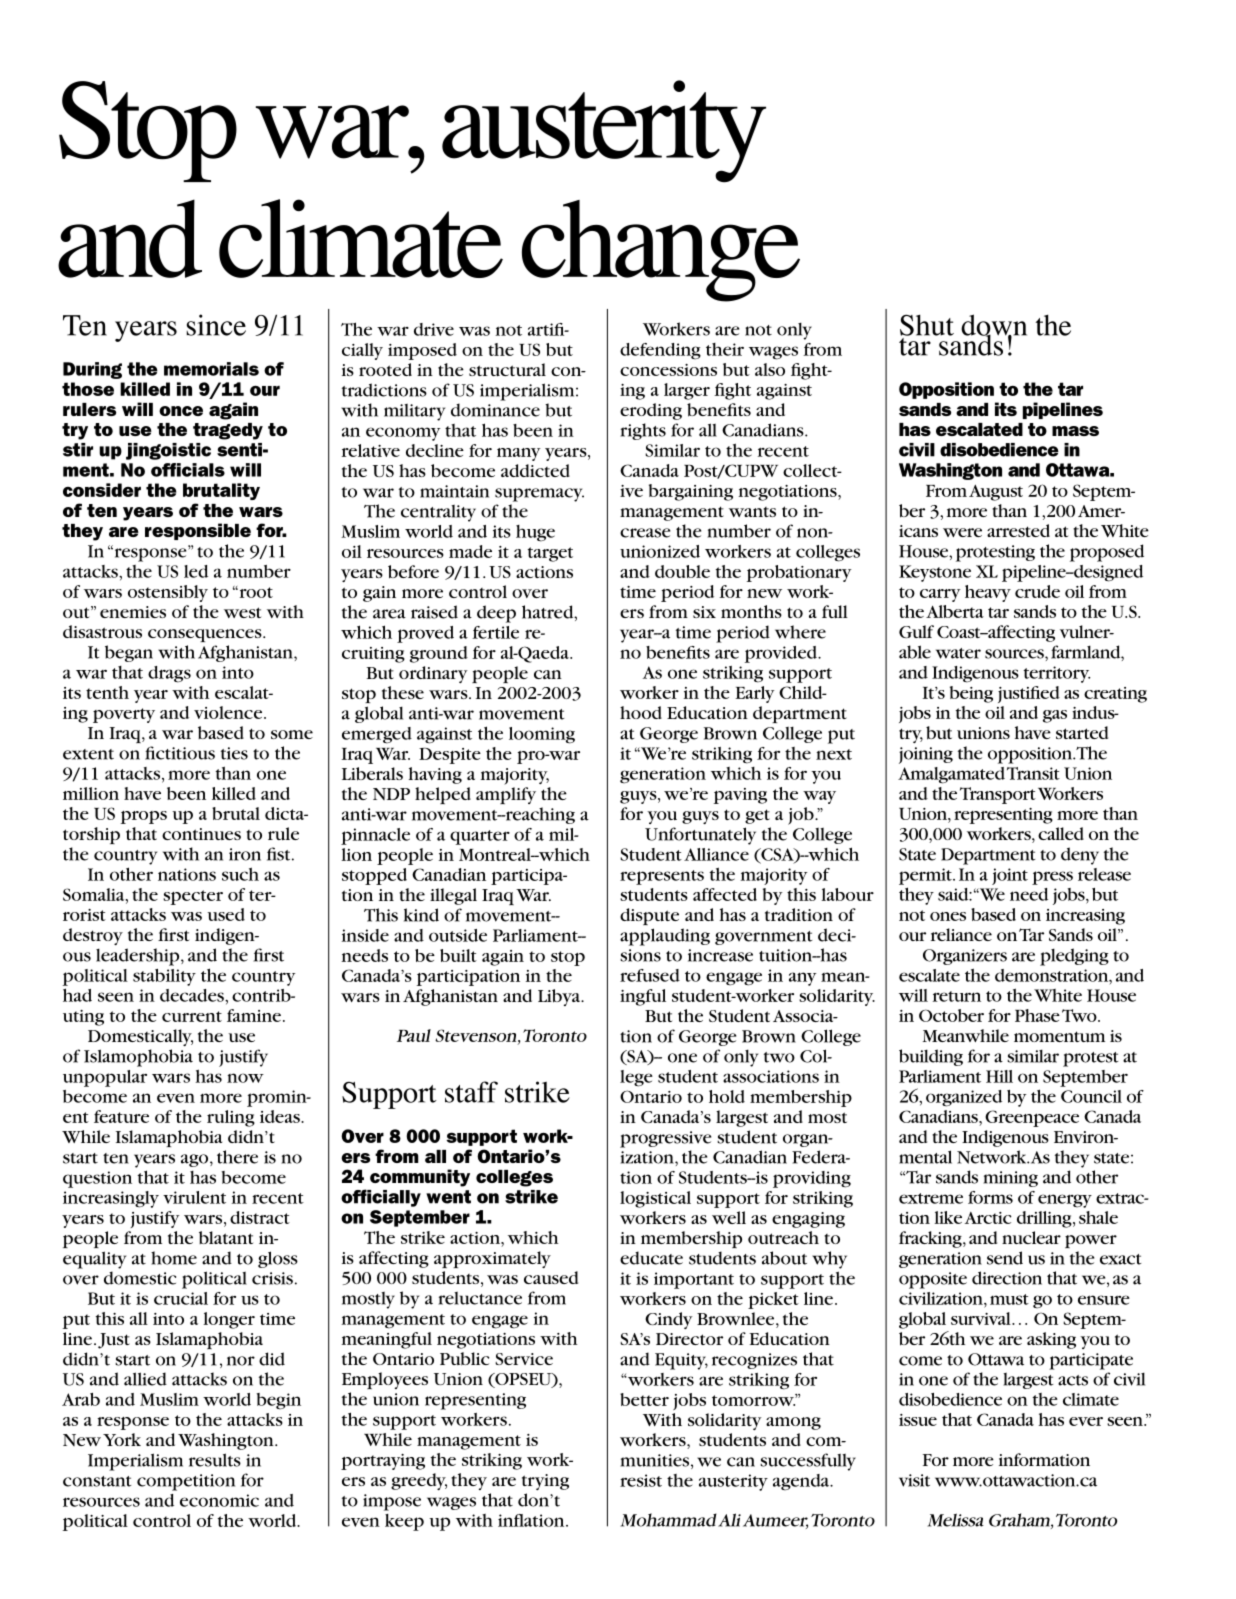 This image has width=1236, height=1599. What do you see at coordinates (662, 877) in the image?
I see `represents` at bounding box center [662, 877].
